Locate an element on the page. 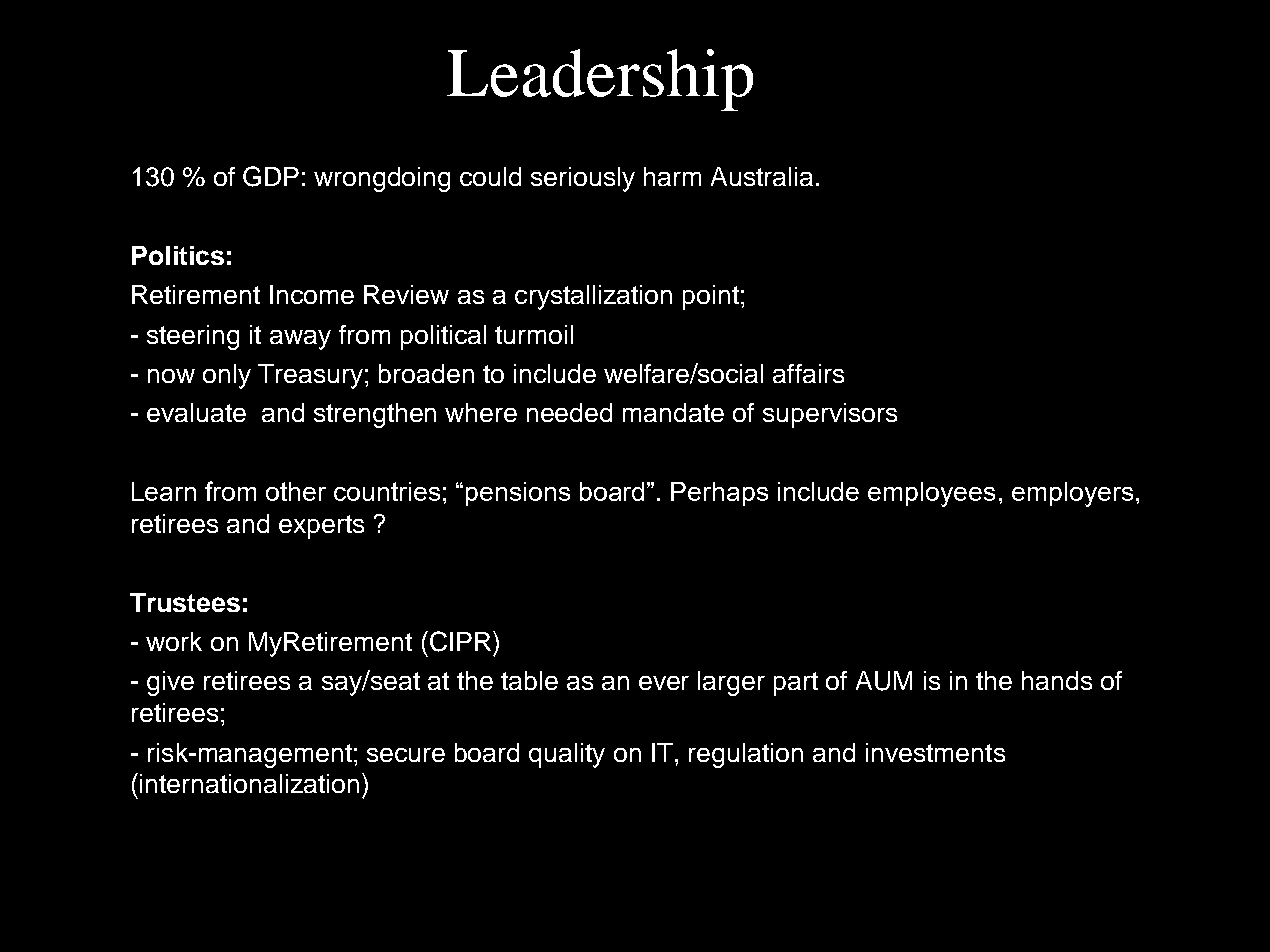 The width and height of the image is (1270, 952). internationalization is located at coordinates (249, 783).
